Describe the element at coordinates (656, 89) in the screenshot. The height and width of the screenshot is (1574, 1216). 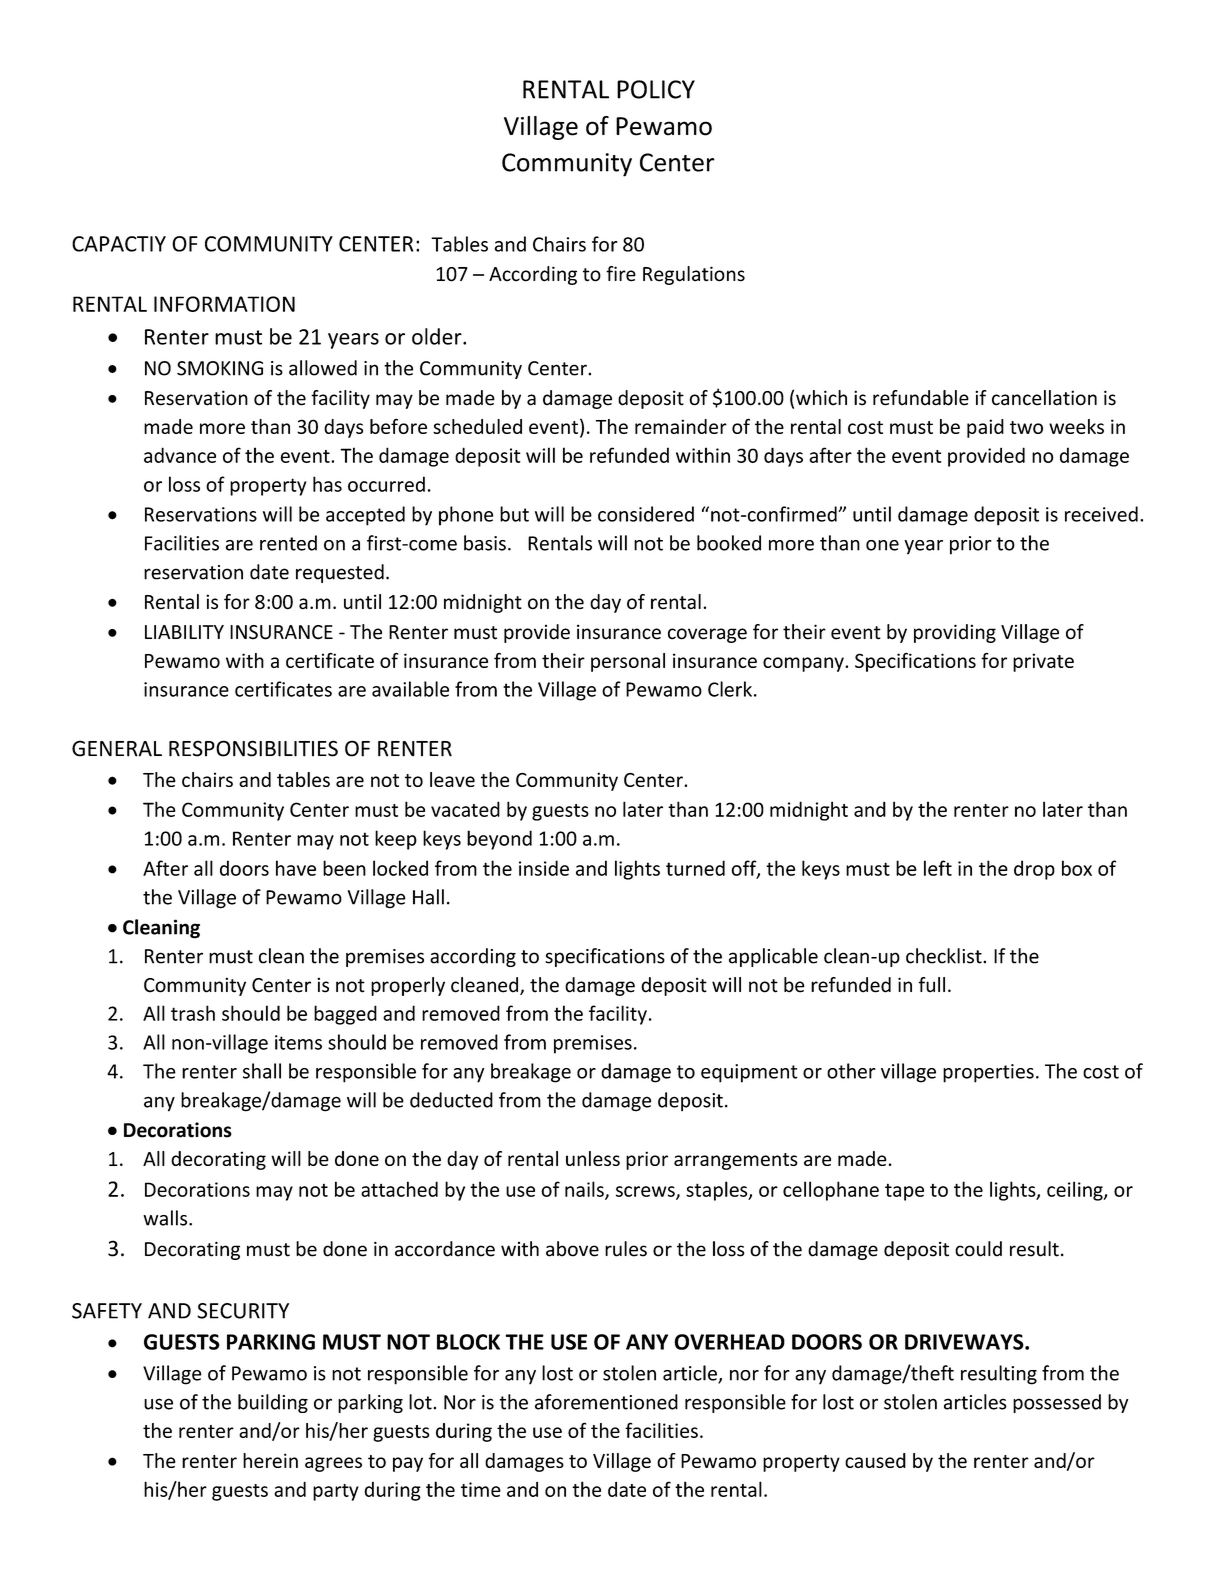
I see `POLICY` at that location.
